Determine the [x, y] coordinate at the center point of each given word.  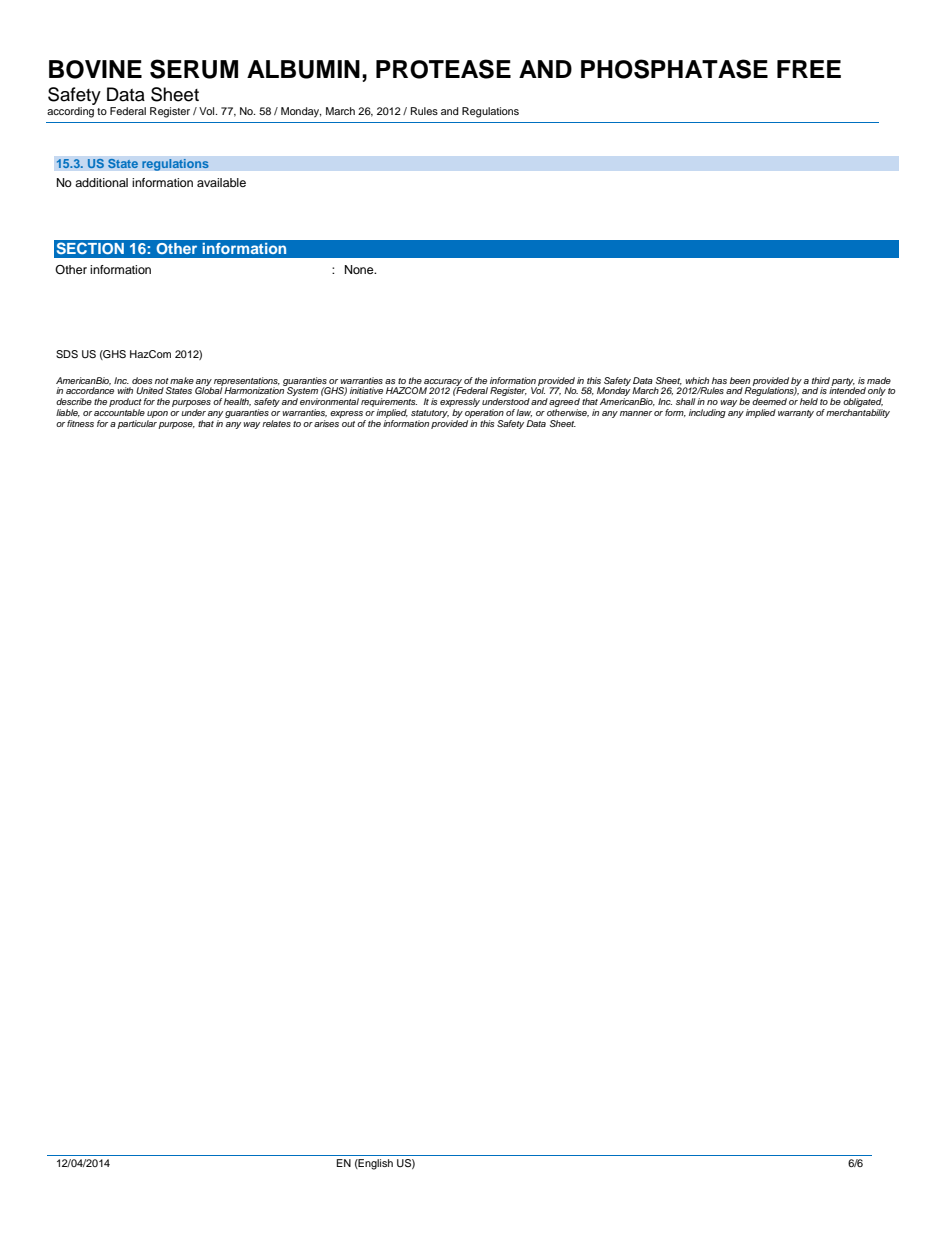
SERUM [194, 69]
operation [484, 413]
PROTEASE [443, 69]
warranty [796, 414]
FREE [809, 69]
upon [157, 414]
